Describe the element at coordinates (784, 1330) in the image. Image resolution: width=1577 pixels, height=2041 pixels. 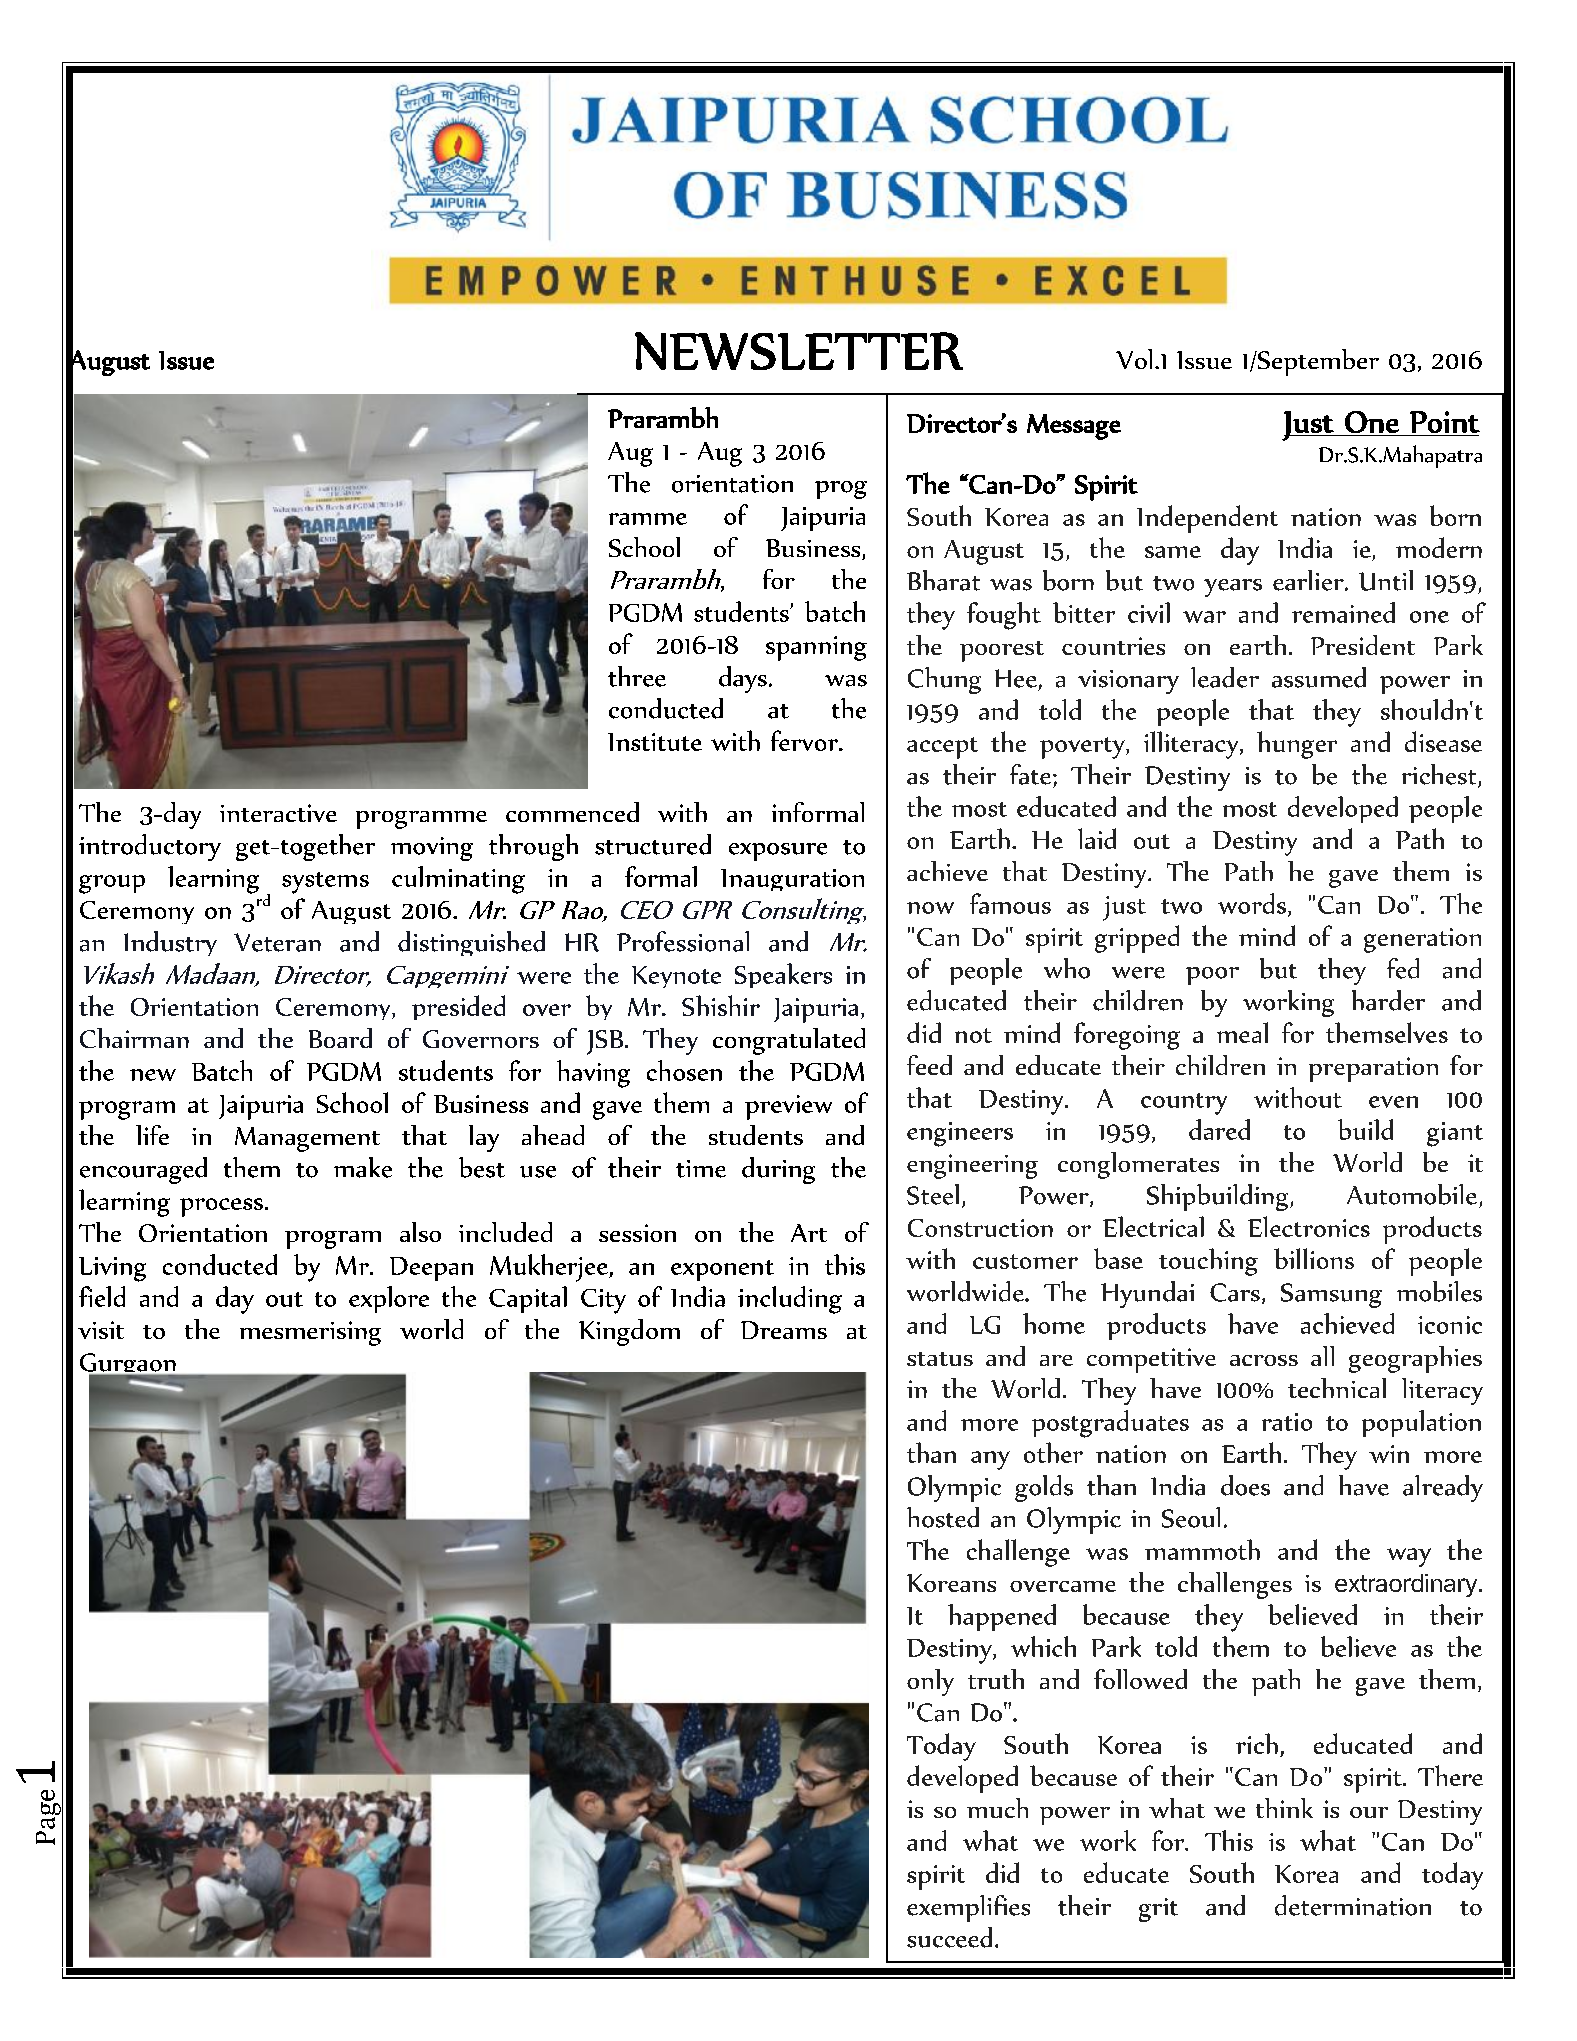
I see `Dreams` at that location.
